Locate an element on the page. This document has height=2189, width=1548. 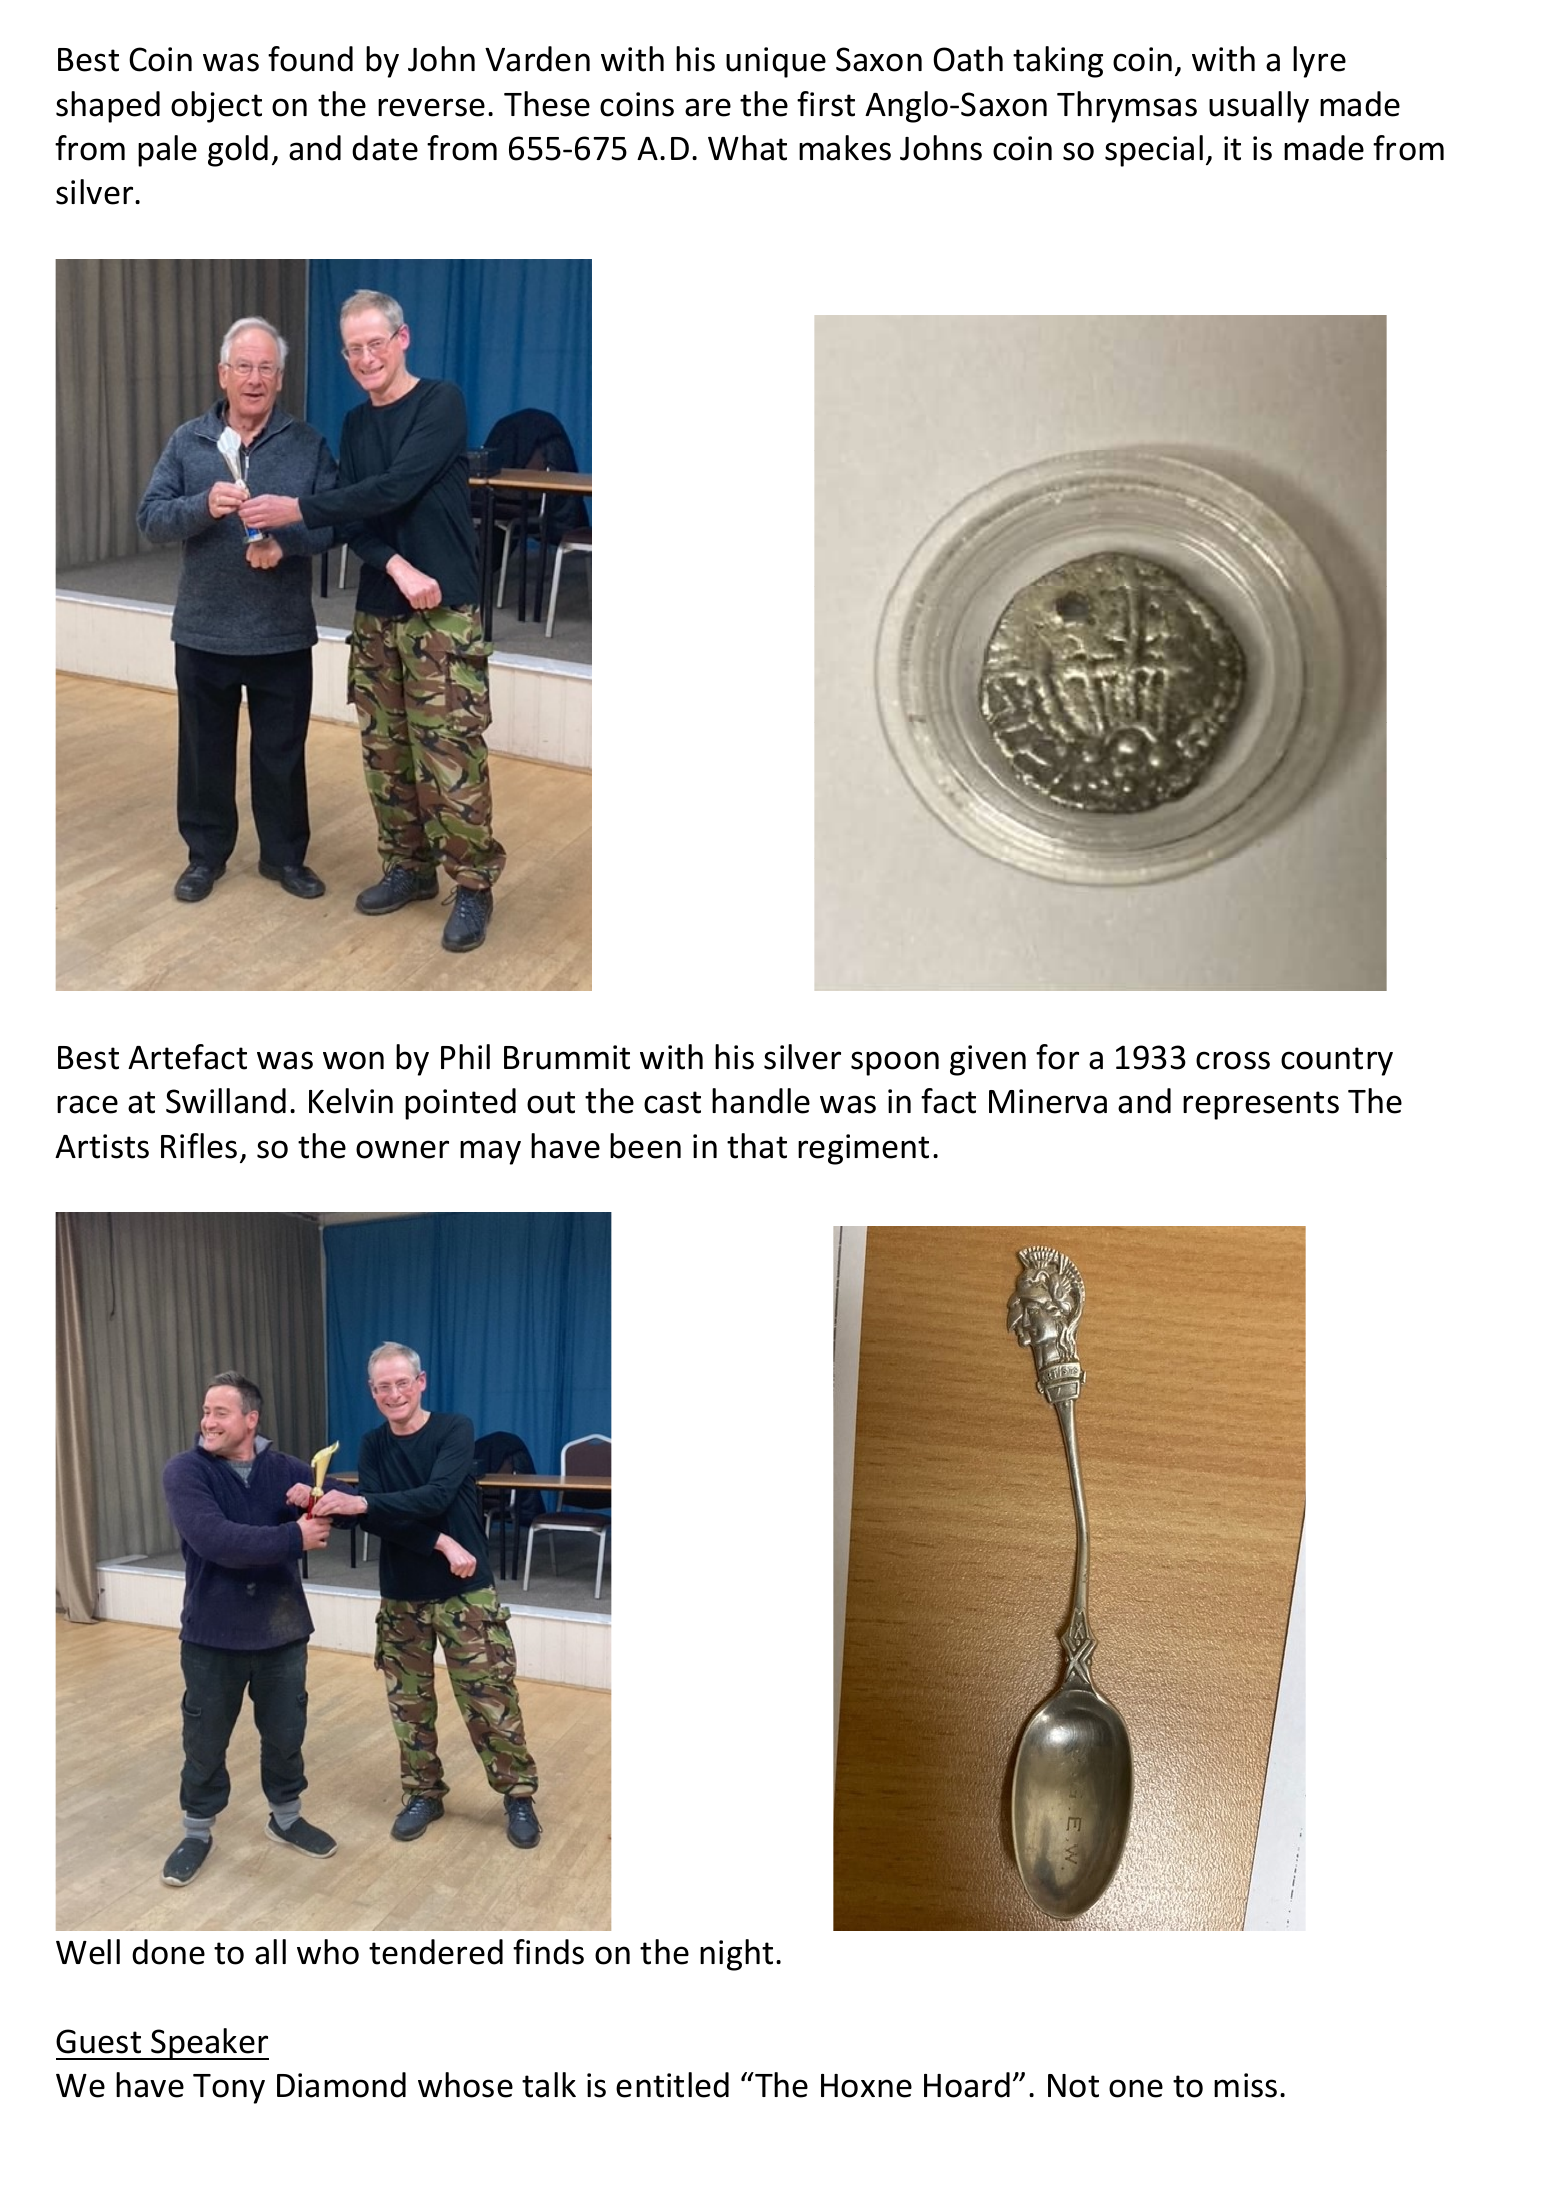
special is located at coordinates (1154, 151).
